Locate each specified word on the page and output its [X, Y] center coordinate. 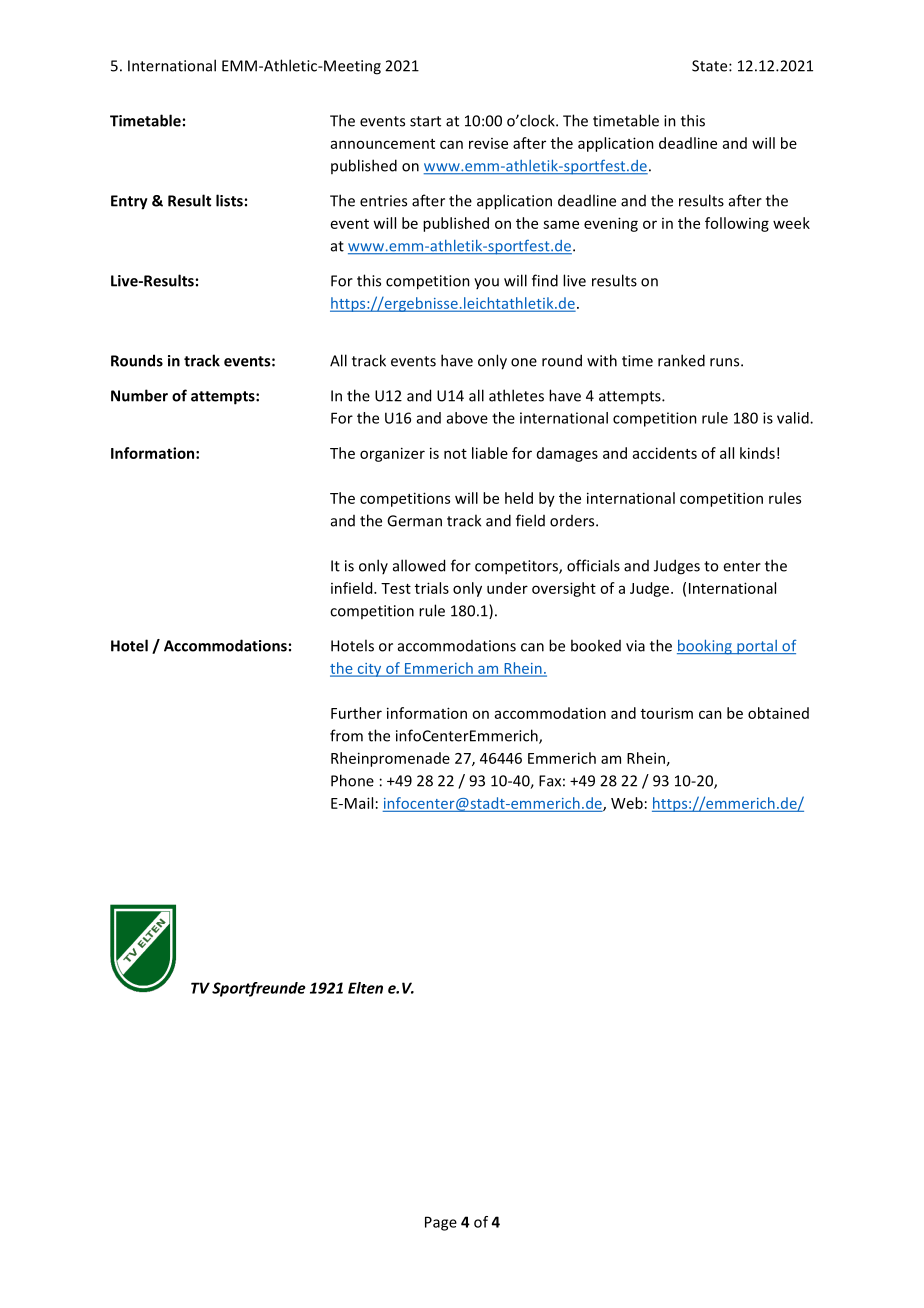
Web [627, 803]
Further [356, 713]
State [711, 66]
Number [139, 395]
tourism [667, 713]
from [346, 735]
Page [441, 1223]
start [425, 121]
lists [229, 200]
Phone [352, 780]
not [455, 454]
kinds [757, 453]
